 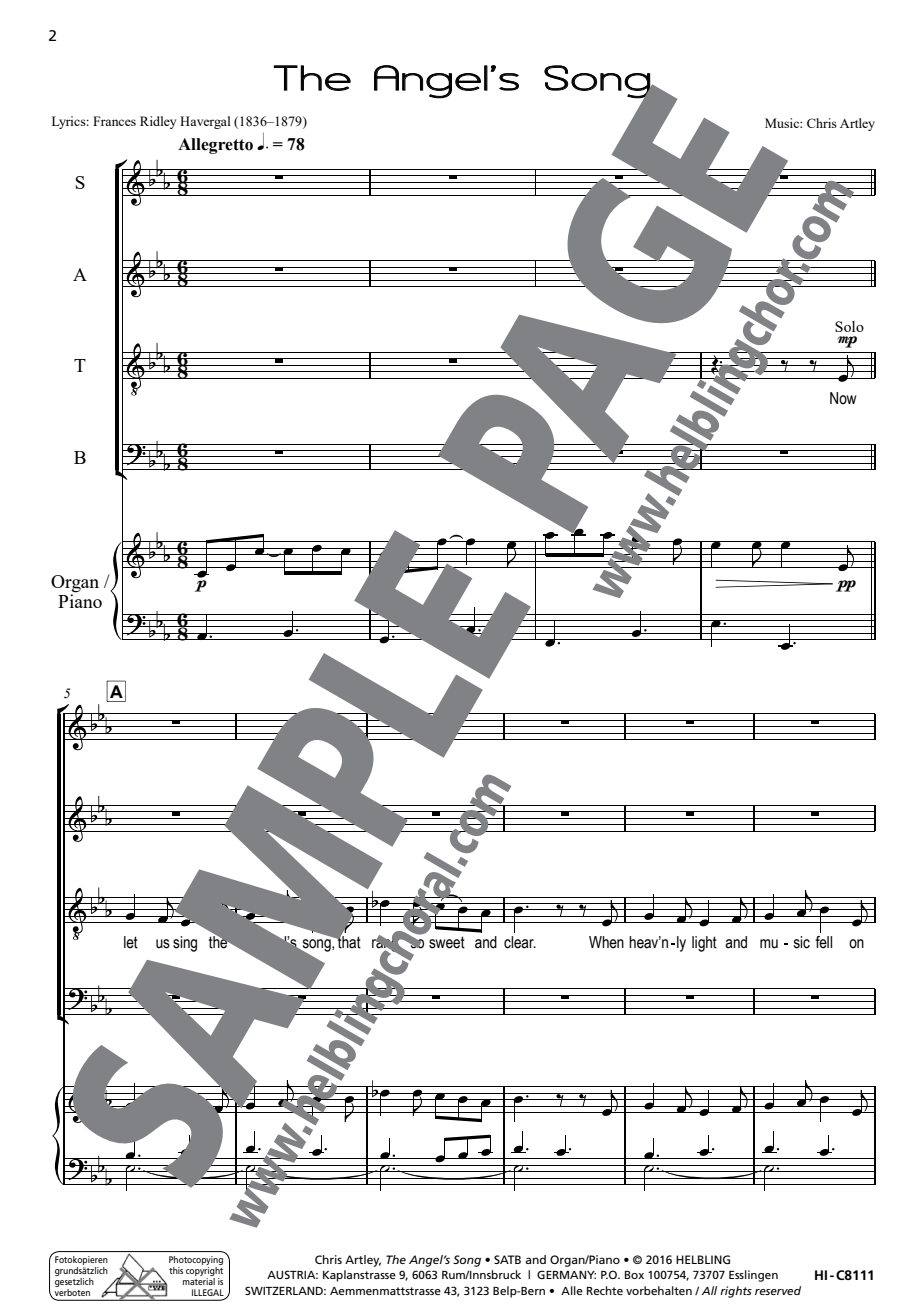 I want to click on SATB, so click(x=507, y=1259).
